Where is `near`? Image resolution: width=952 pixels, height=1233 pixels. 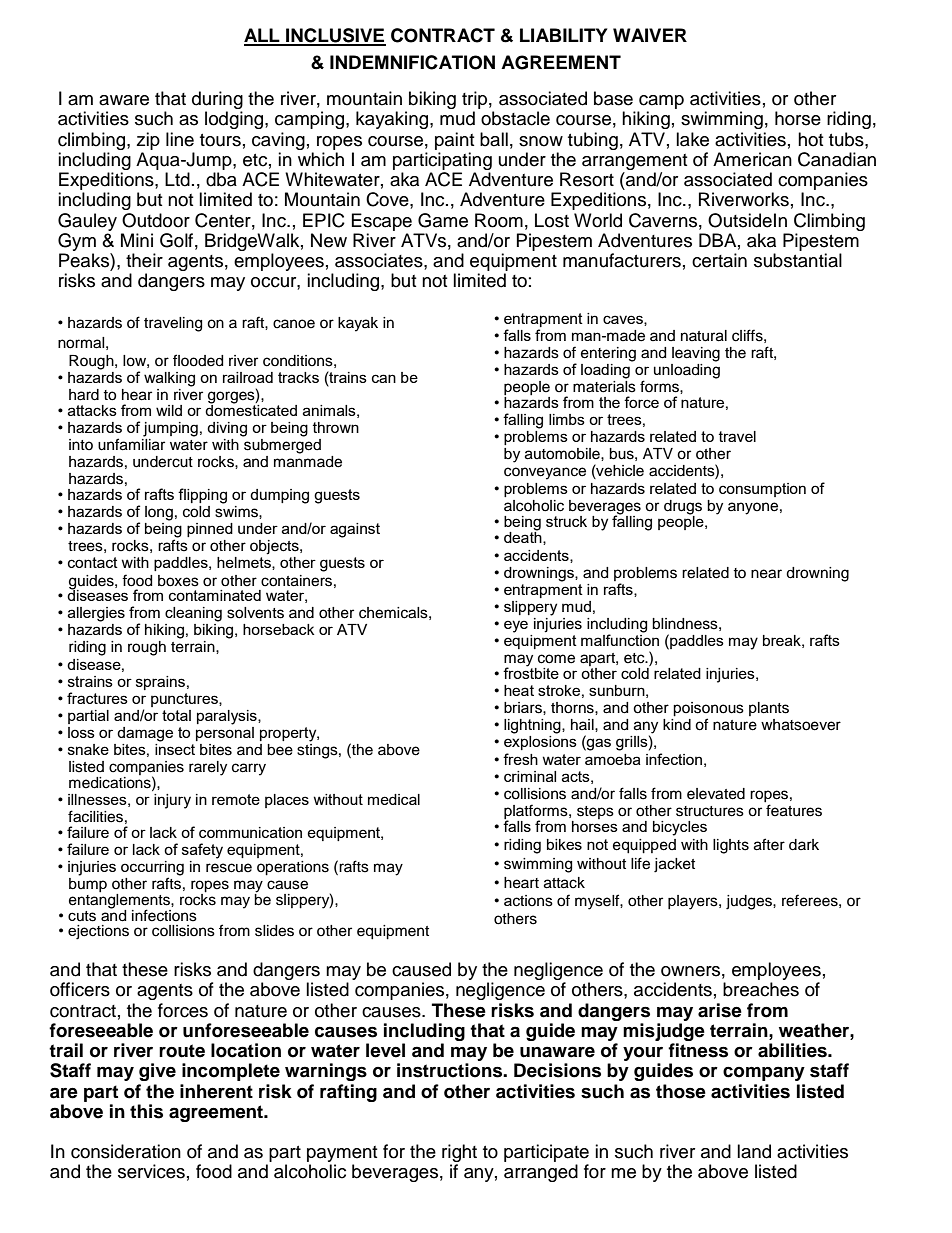 near is located at coordinates (766, 574).
